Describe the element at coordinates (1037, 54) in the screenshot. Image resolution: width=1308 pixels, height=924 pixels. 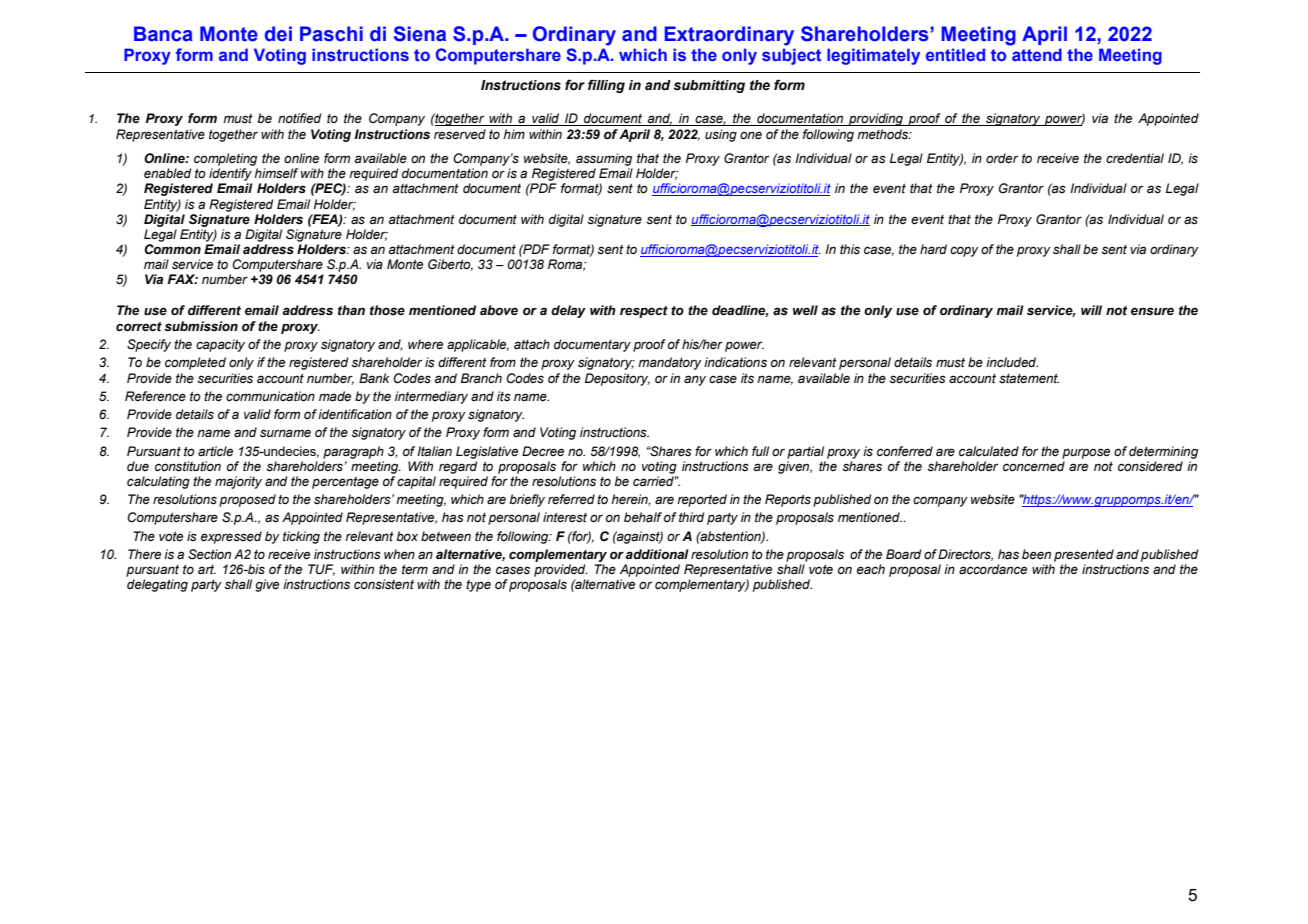
I see `attend` at that location.
